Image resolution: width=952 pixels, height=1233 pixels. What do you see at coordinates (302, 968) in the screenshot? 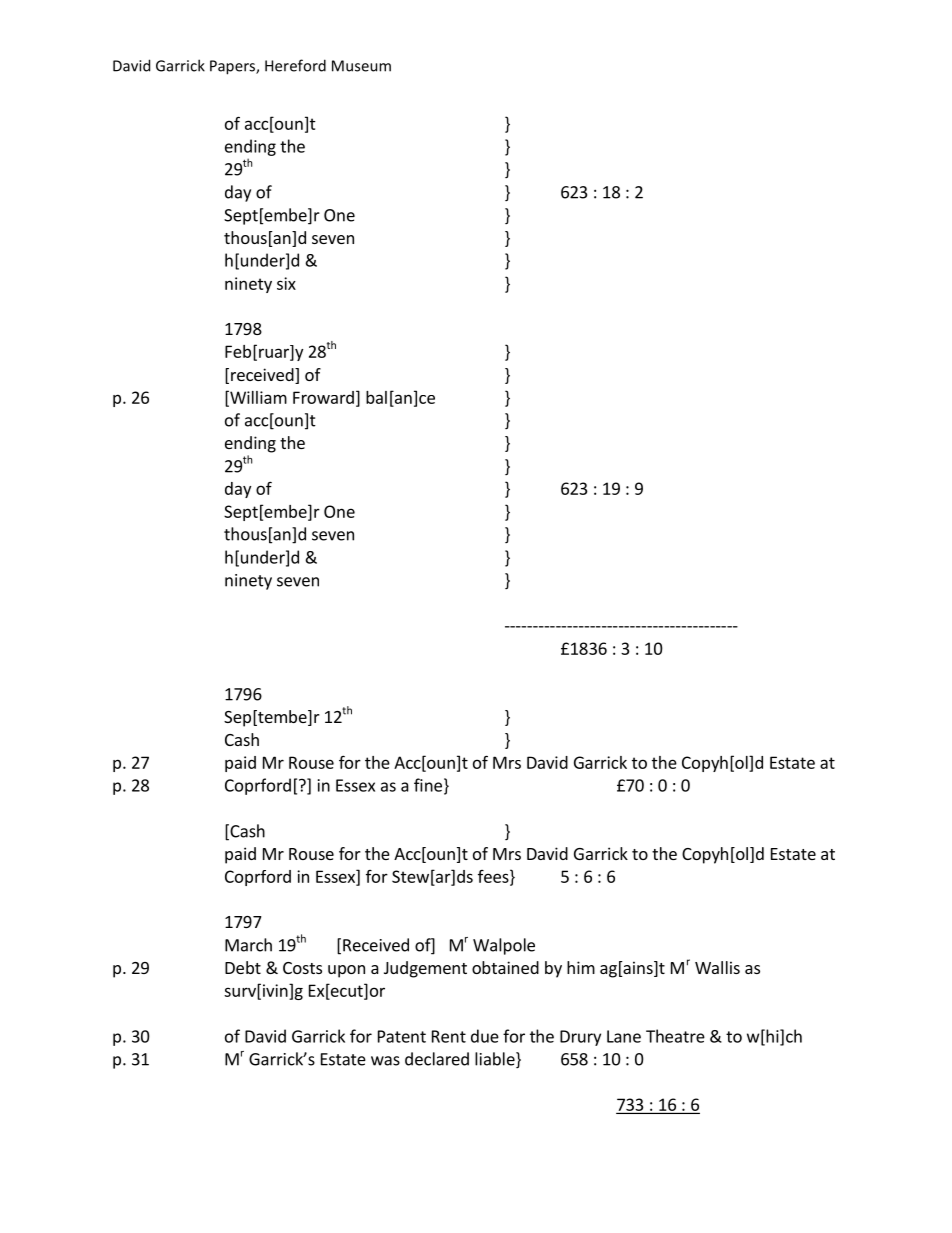
I see `Costs` at bounding box center [302, 968].
